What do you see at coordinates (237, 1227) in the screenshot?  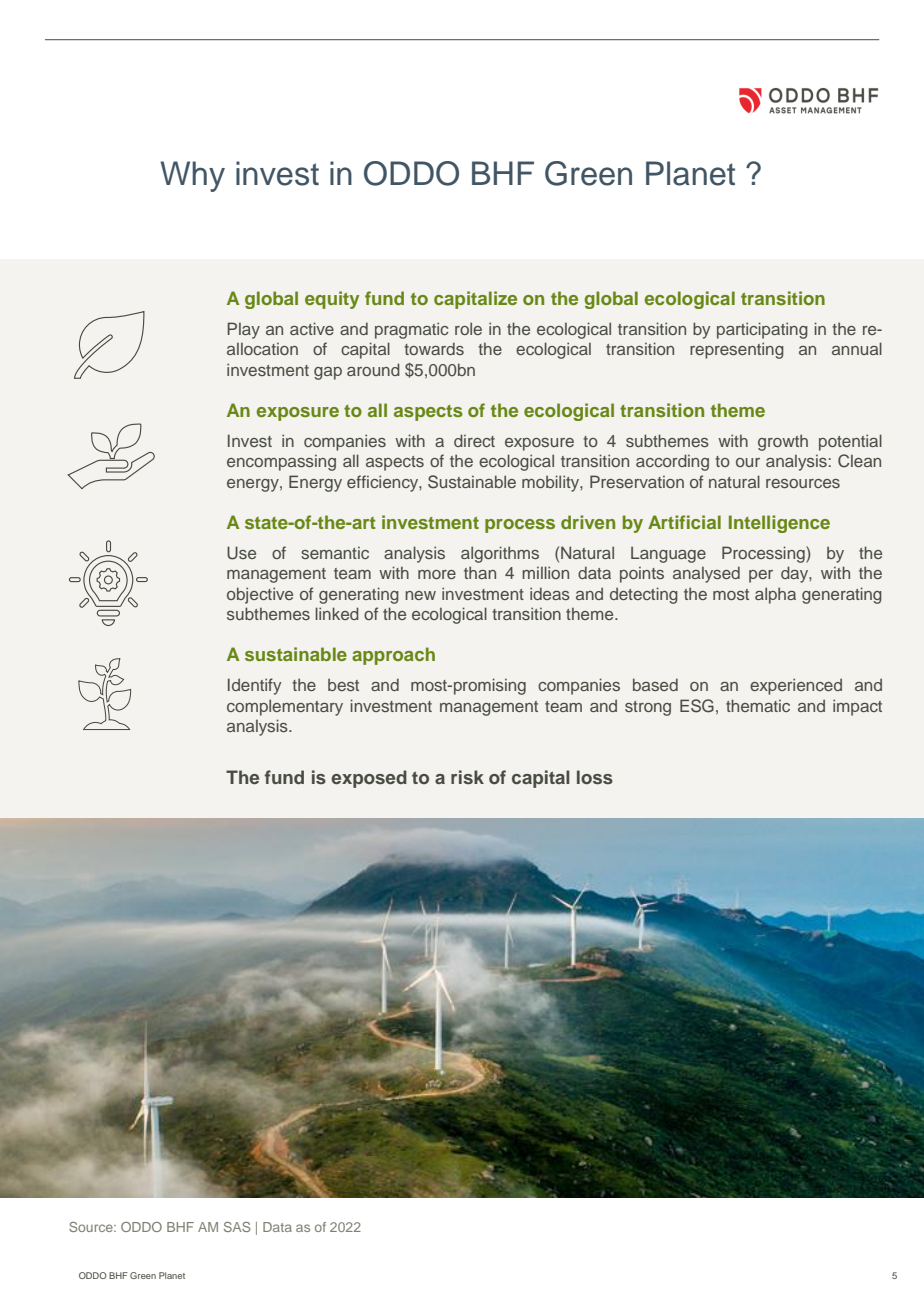 I see `SAS` at bounding box center [237, 1227].
